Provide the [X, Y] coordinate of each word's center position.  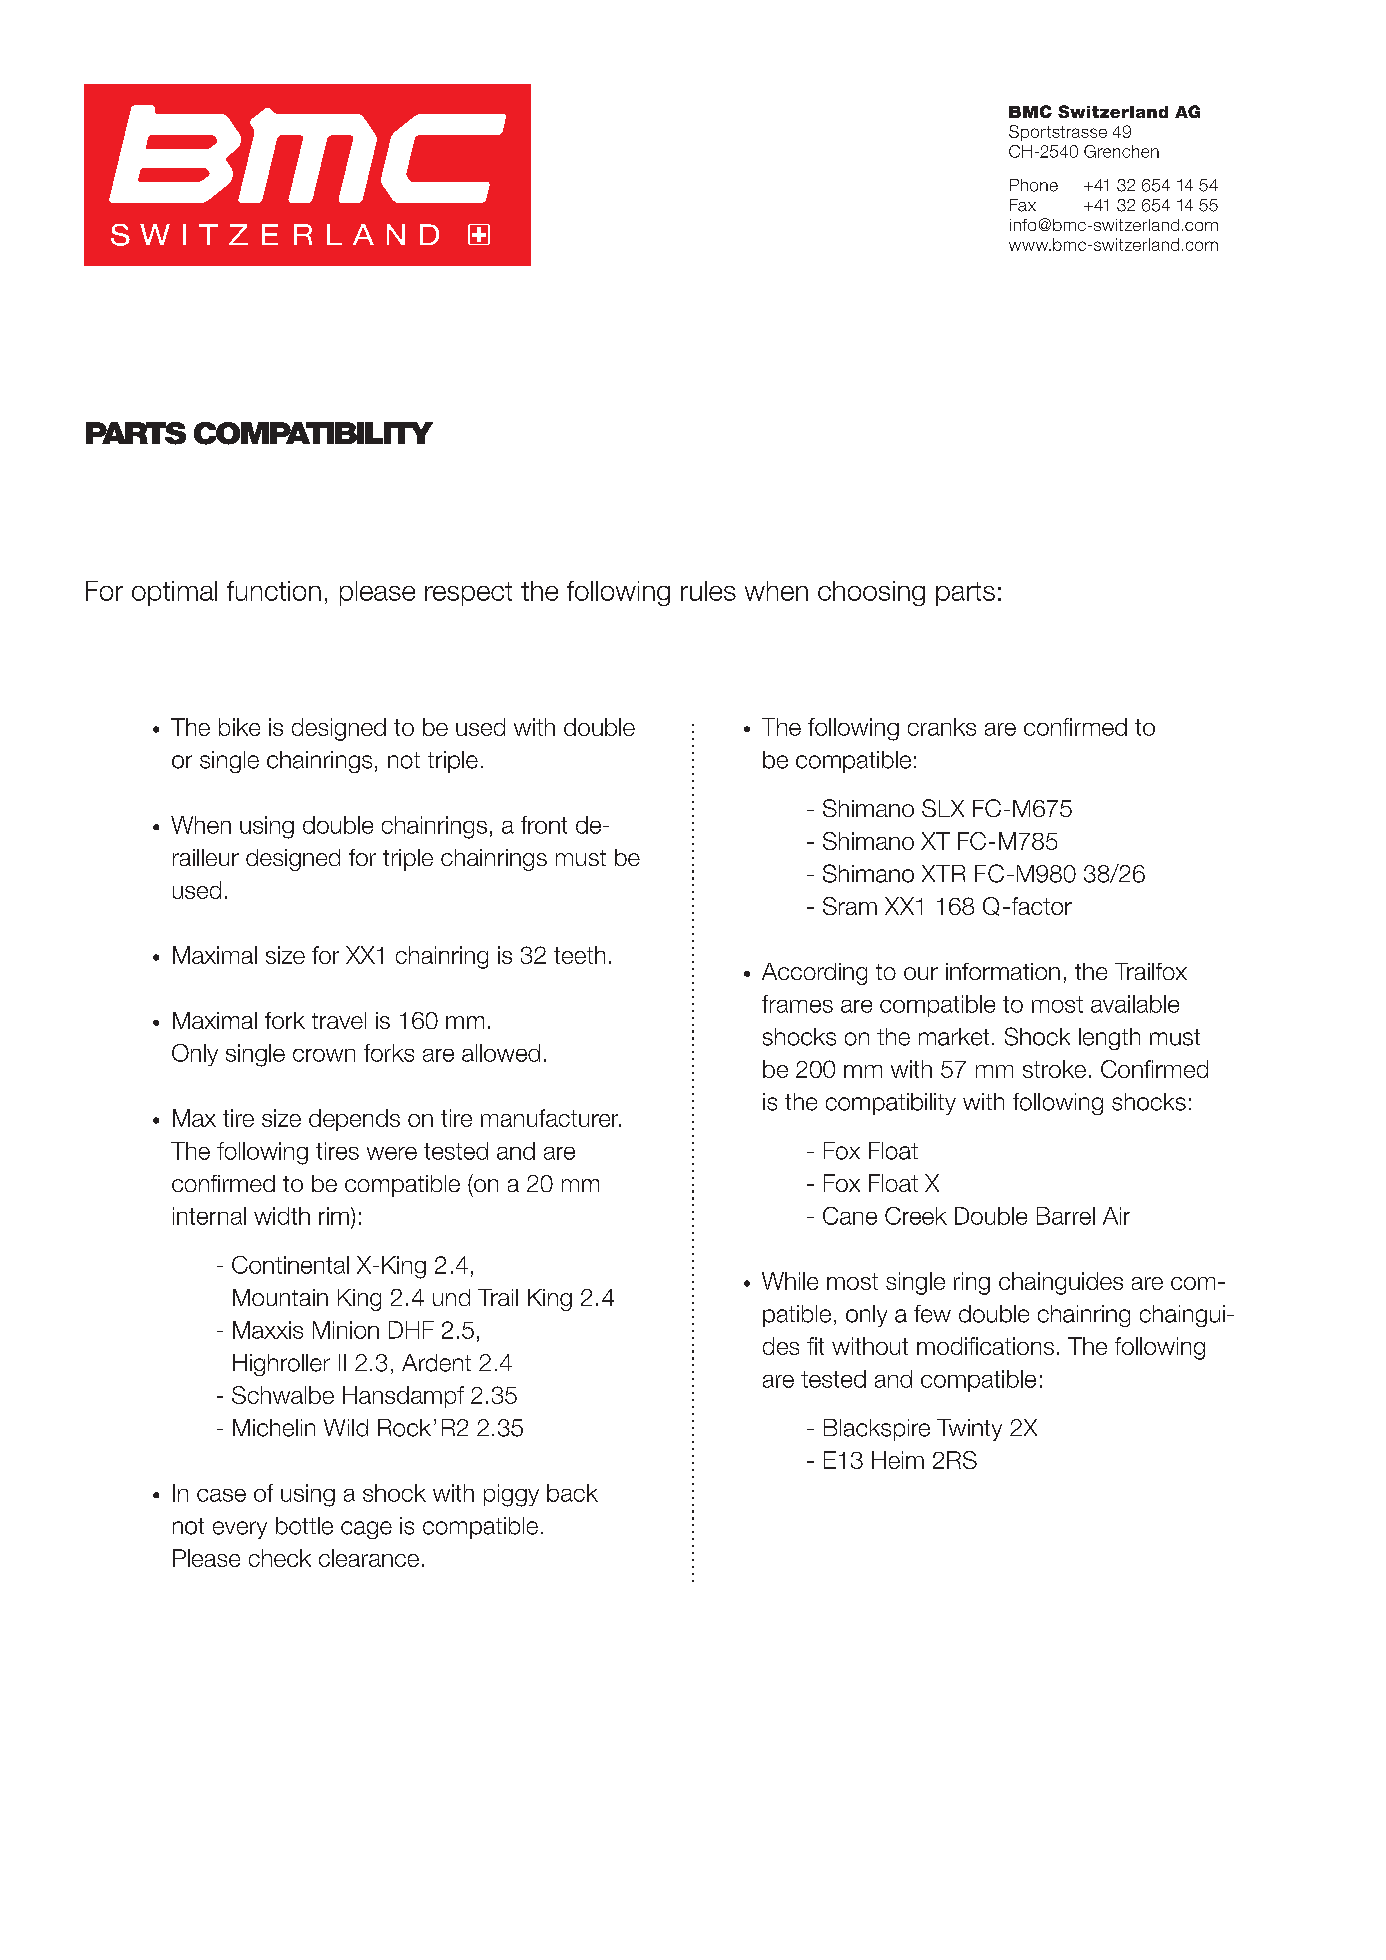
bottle [304, 1526]
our [921, 973]
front [544, 825]
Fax [1023, 205]
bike [239, 727]
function [274, 591]
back [572, 1493]
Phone [1034, 185]
